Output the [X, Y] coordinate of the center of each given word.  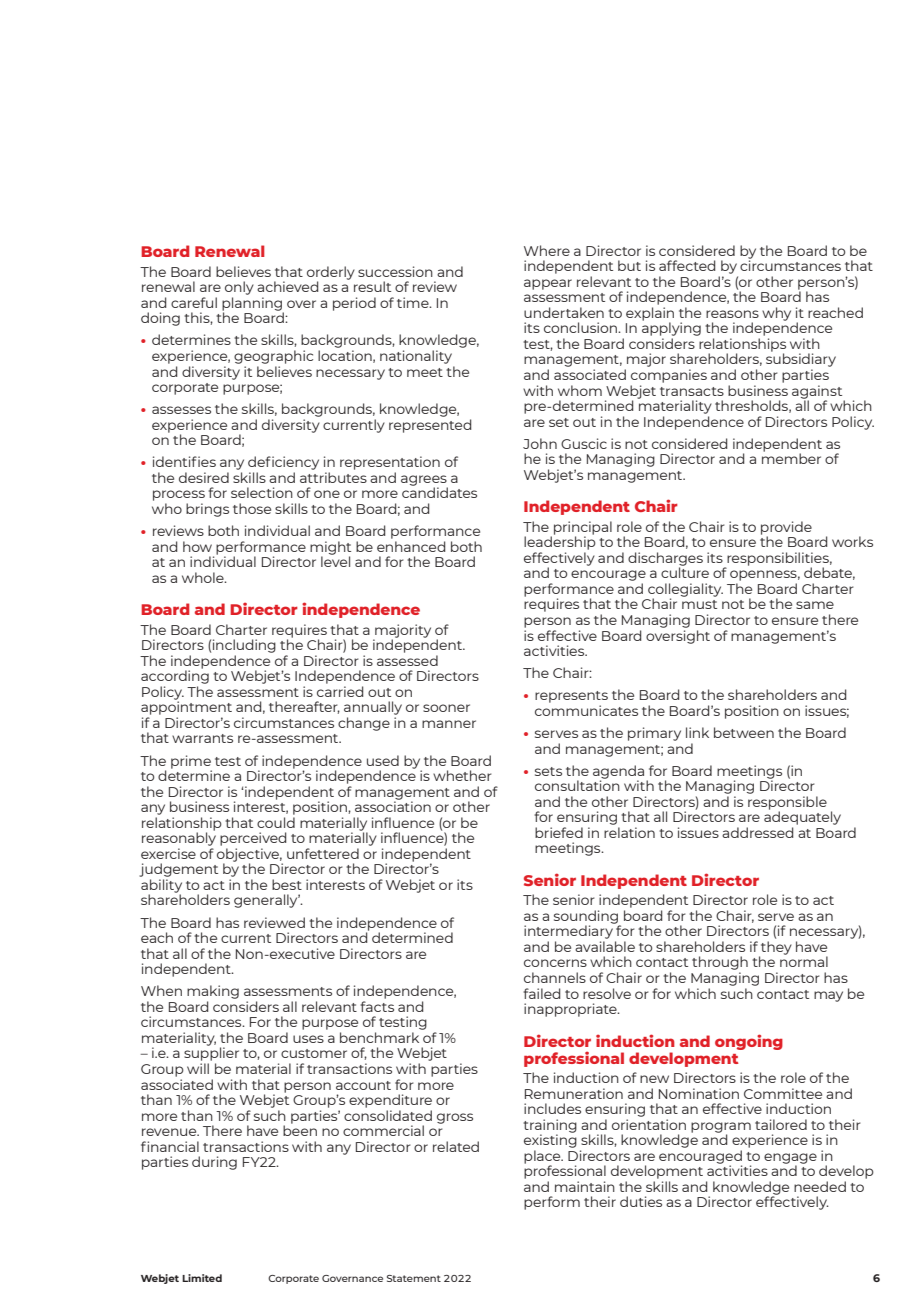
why [776, 314]
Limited [202, 1278]
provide [786, 529]
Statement [414, 1278]
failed [541, 993]
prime [191, 763]
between [744, 732]
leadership [560, 543]
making [213, 993]
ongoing [749, 1042]
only [239, 288]
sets [548, 771]
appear [548, 284]
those [252, 508]
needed [820, 1186]
